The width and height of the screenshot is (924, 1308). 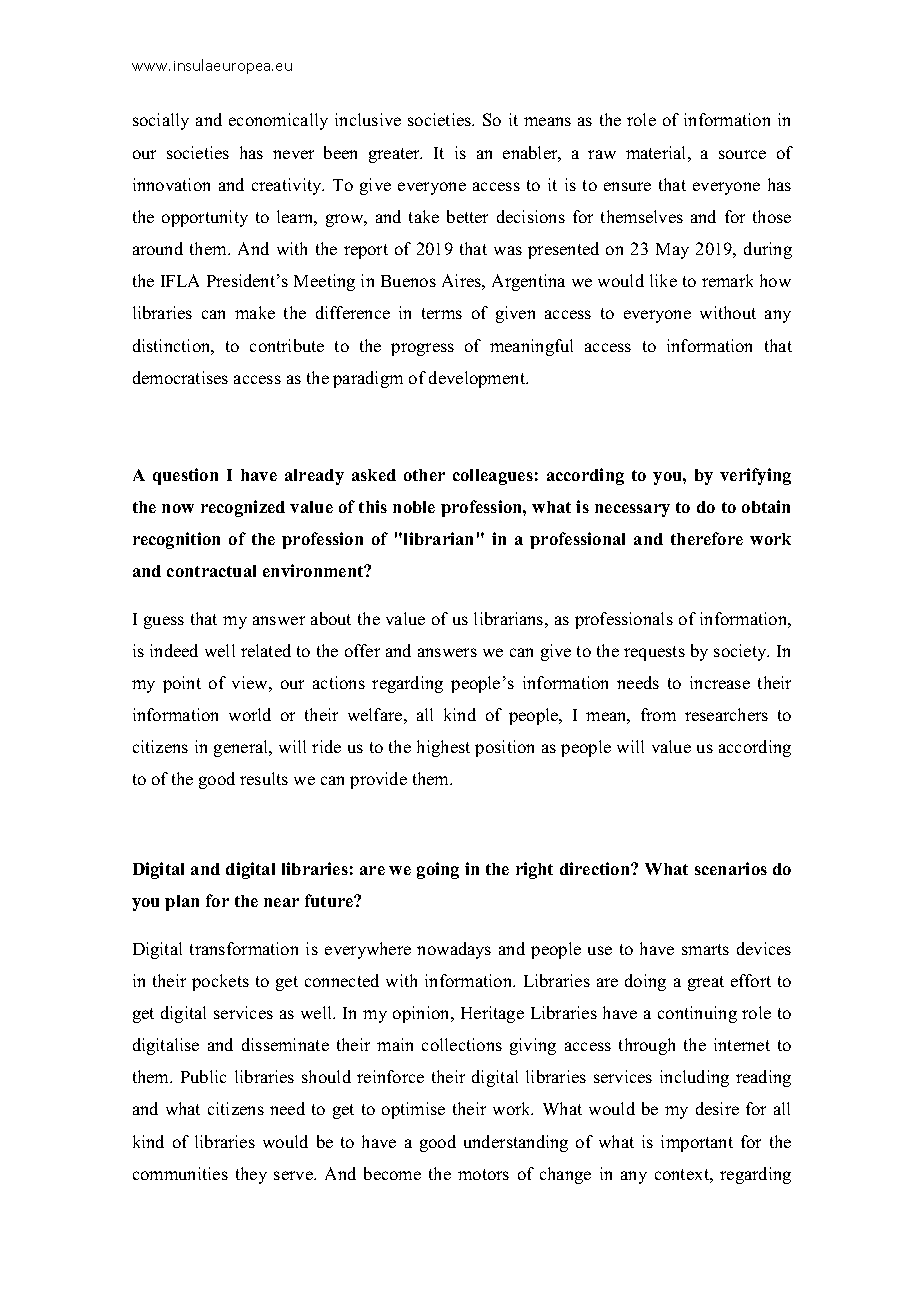 What do you see at coordinates (281, 902) in the screenshot?
I see `near` at bounding box center [281, 902].
